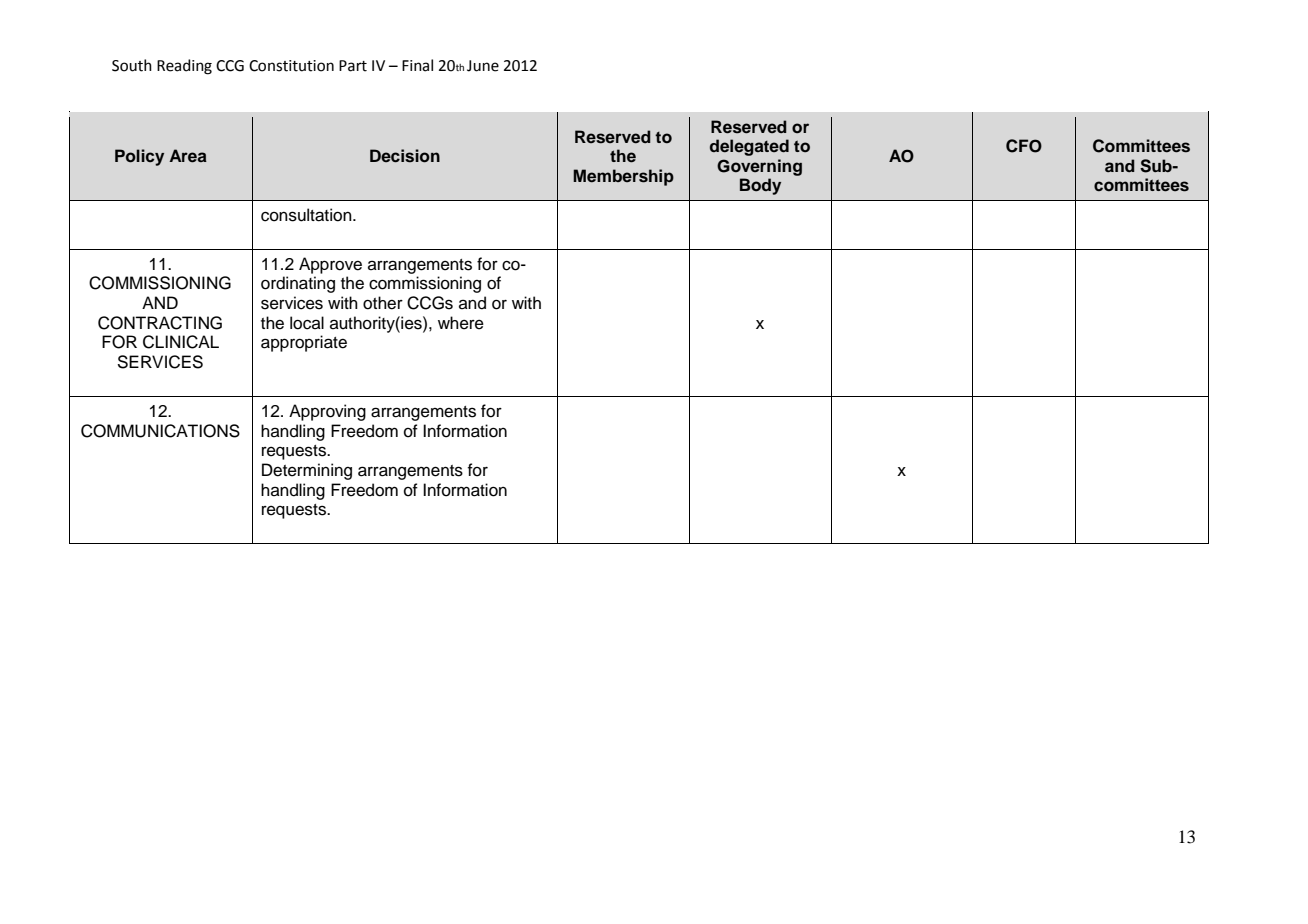 The height and width of the screenshot is (924, 1308). I want to click on Body, so click(760, 186).
